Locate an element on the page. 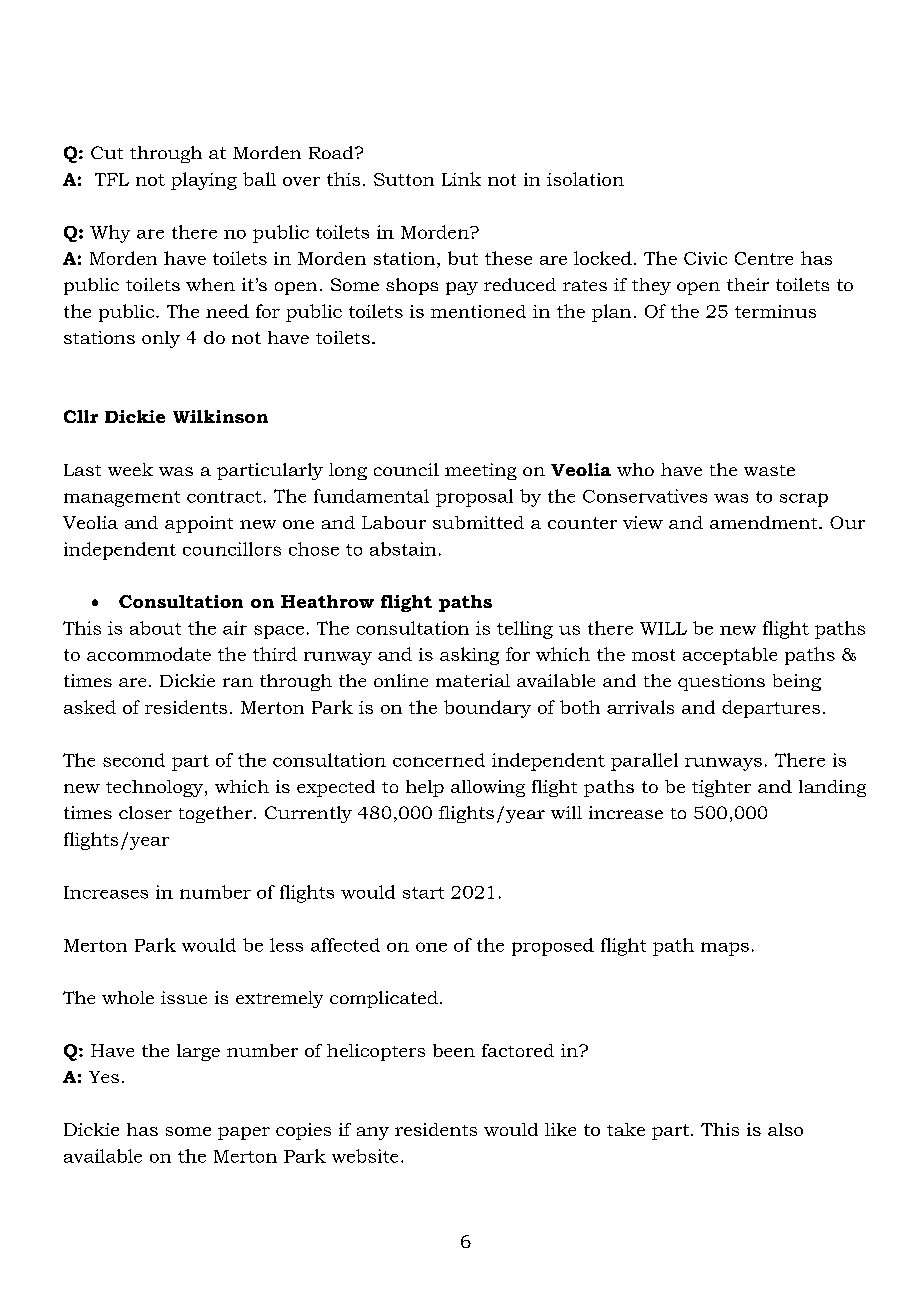 This document has height=1307, width=924. accommodate is located at coordinates (149, 654).
